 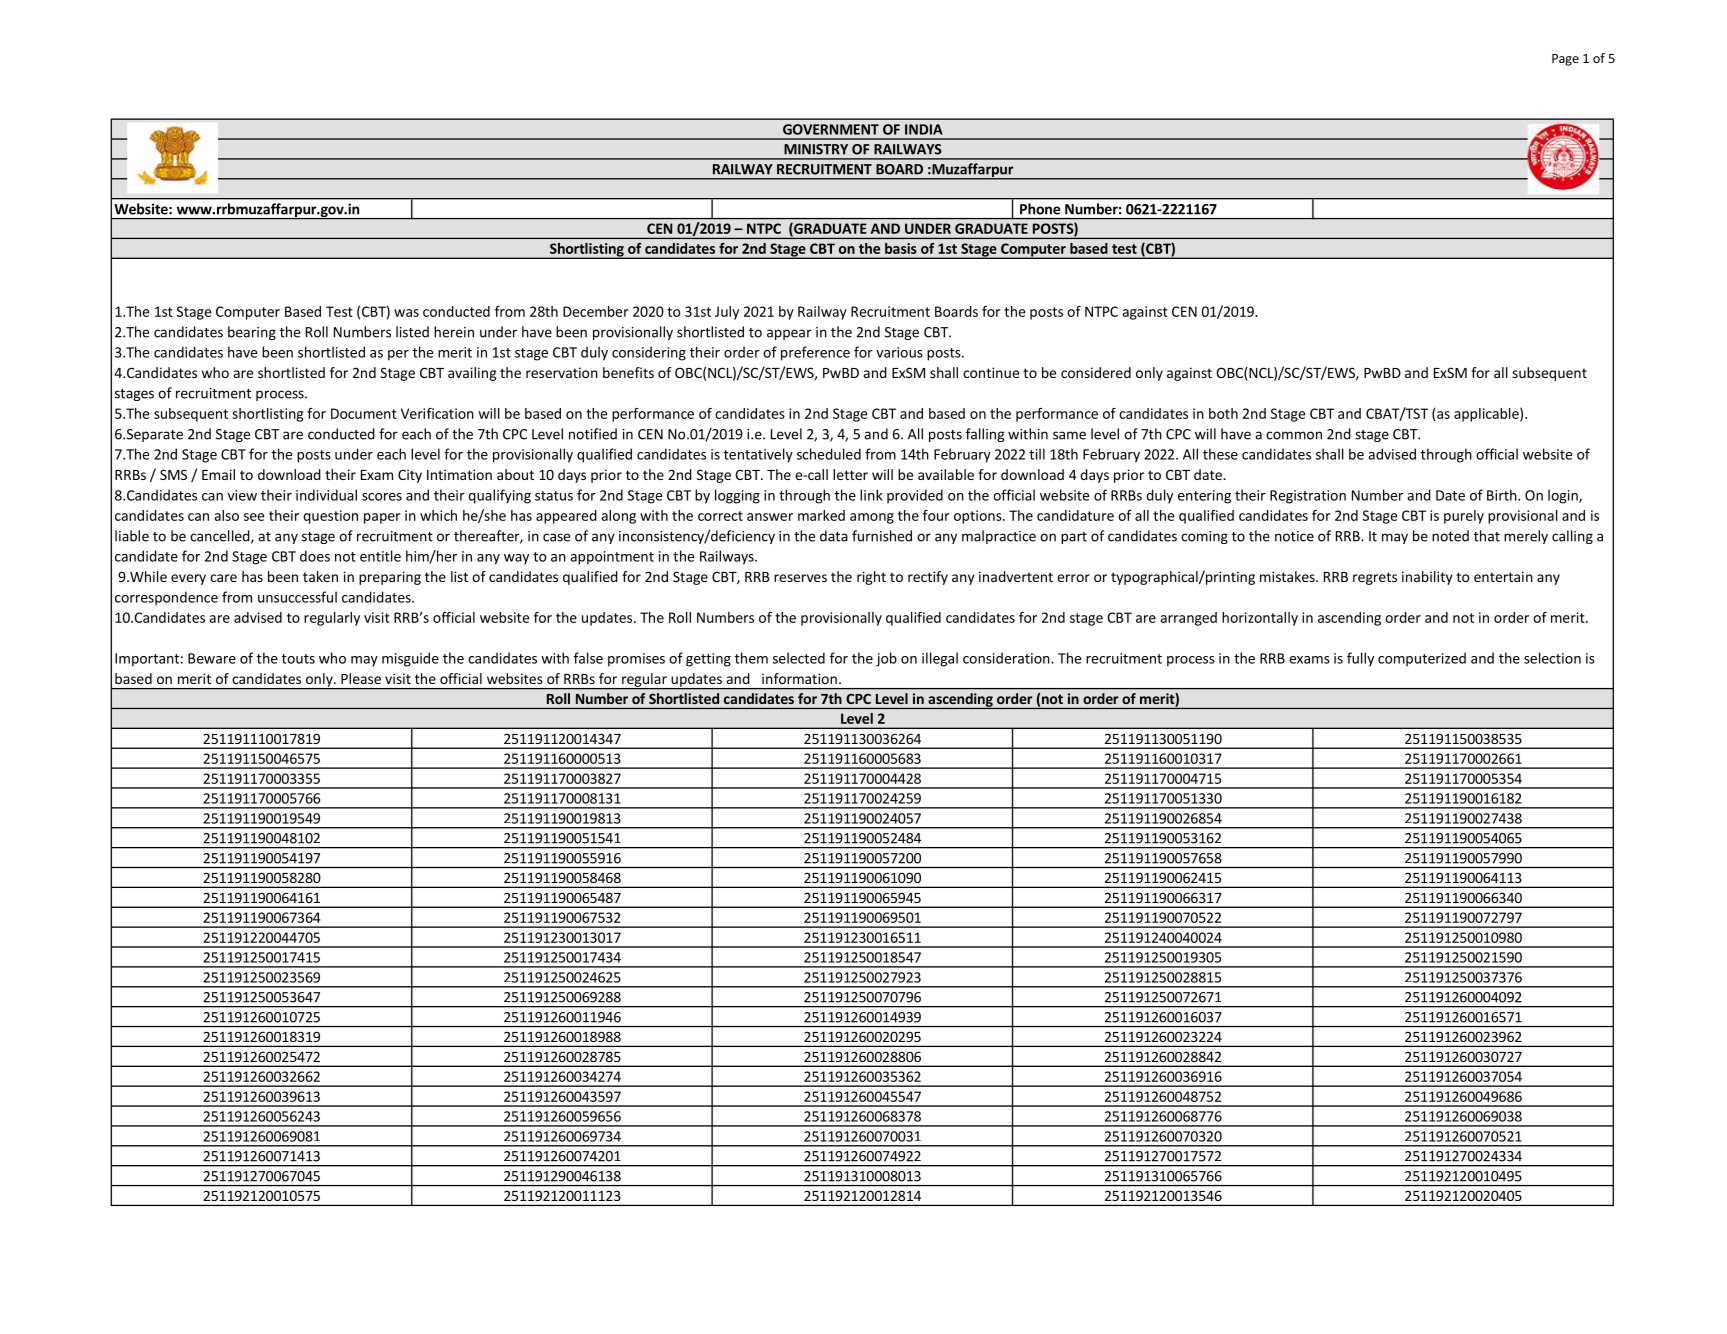 What do you see at coordinates (924, 129) in the screenshot?
I see `INDIA` at bounding box center [924, 129].
